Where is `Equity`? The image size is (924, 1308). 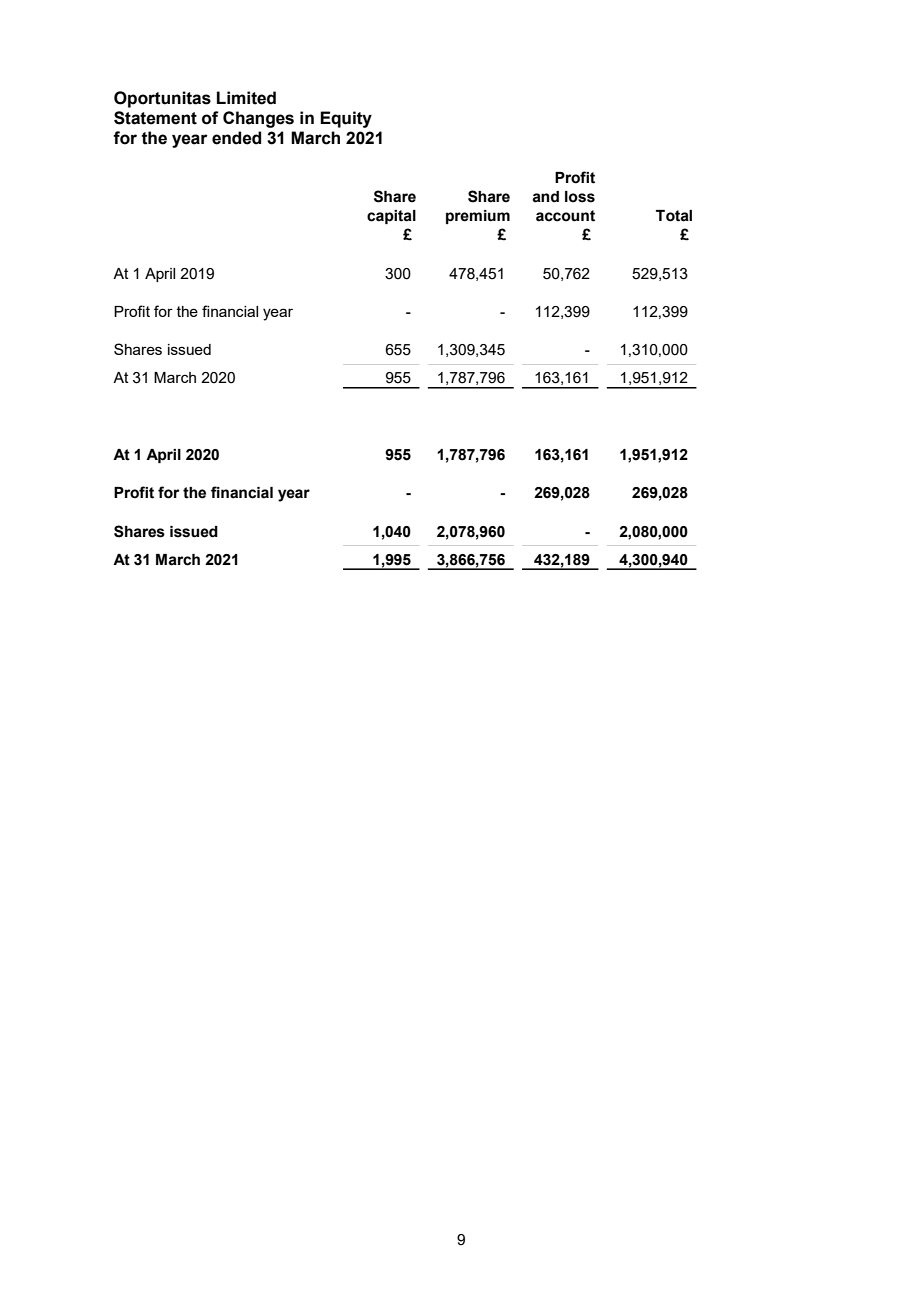
Equity is located at coordinates (346, 119).
